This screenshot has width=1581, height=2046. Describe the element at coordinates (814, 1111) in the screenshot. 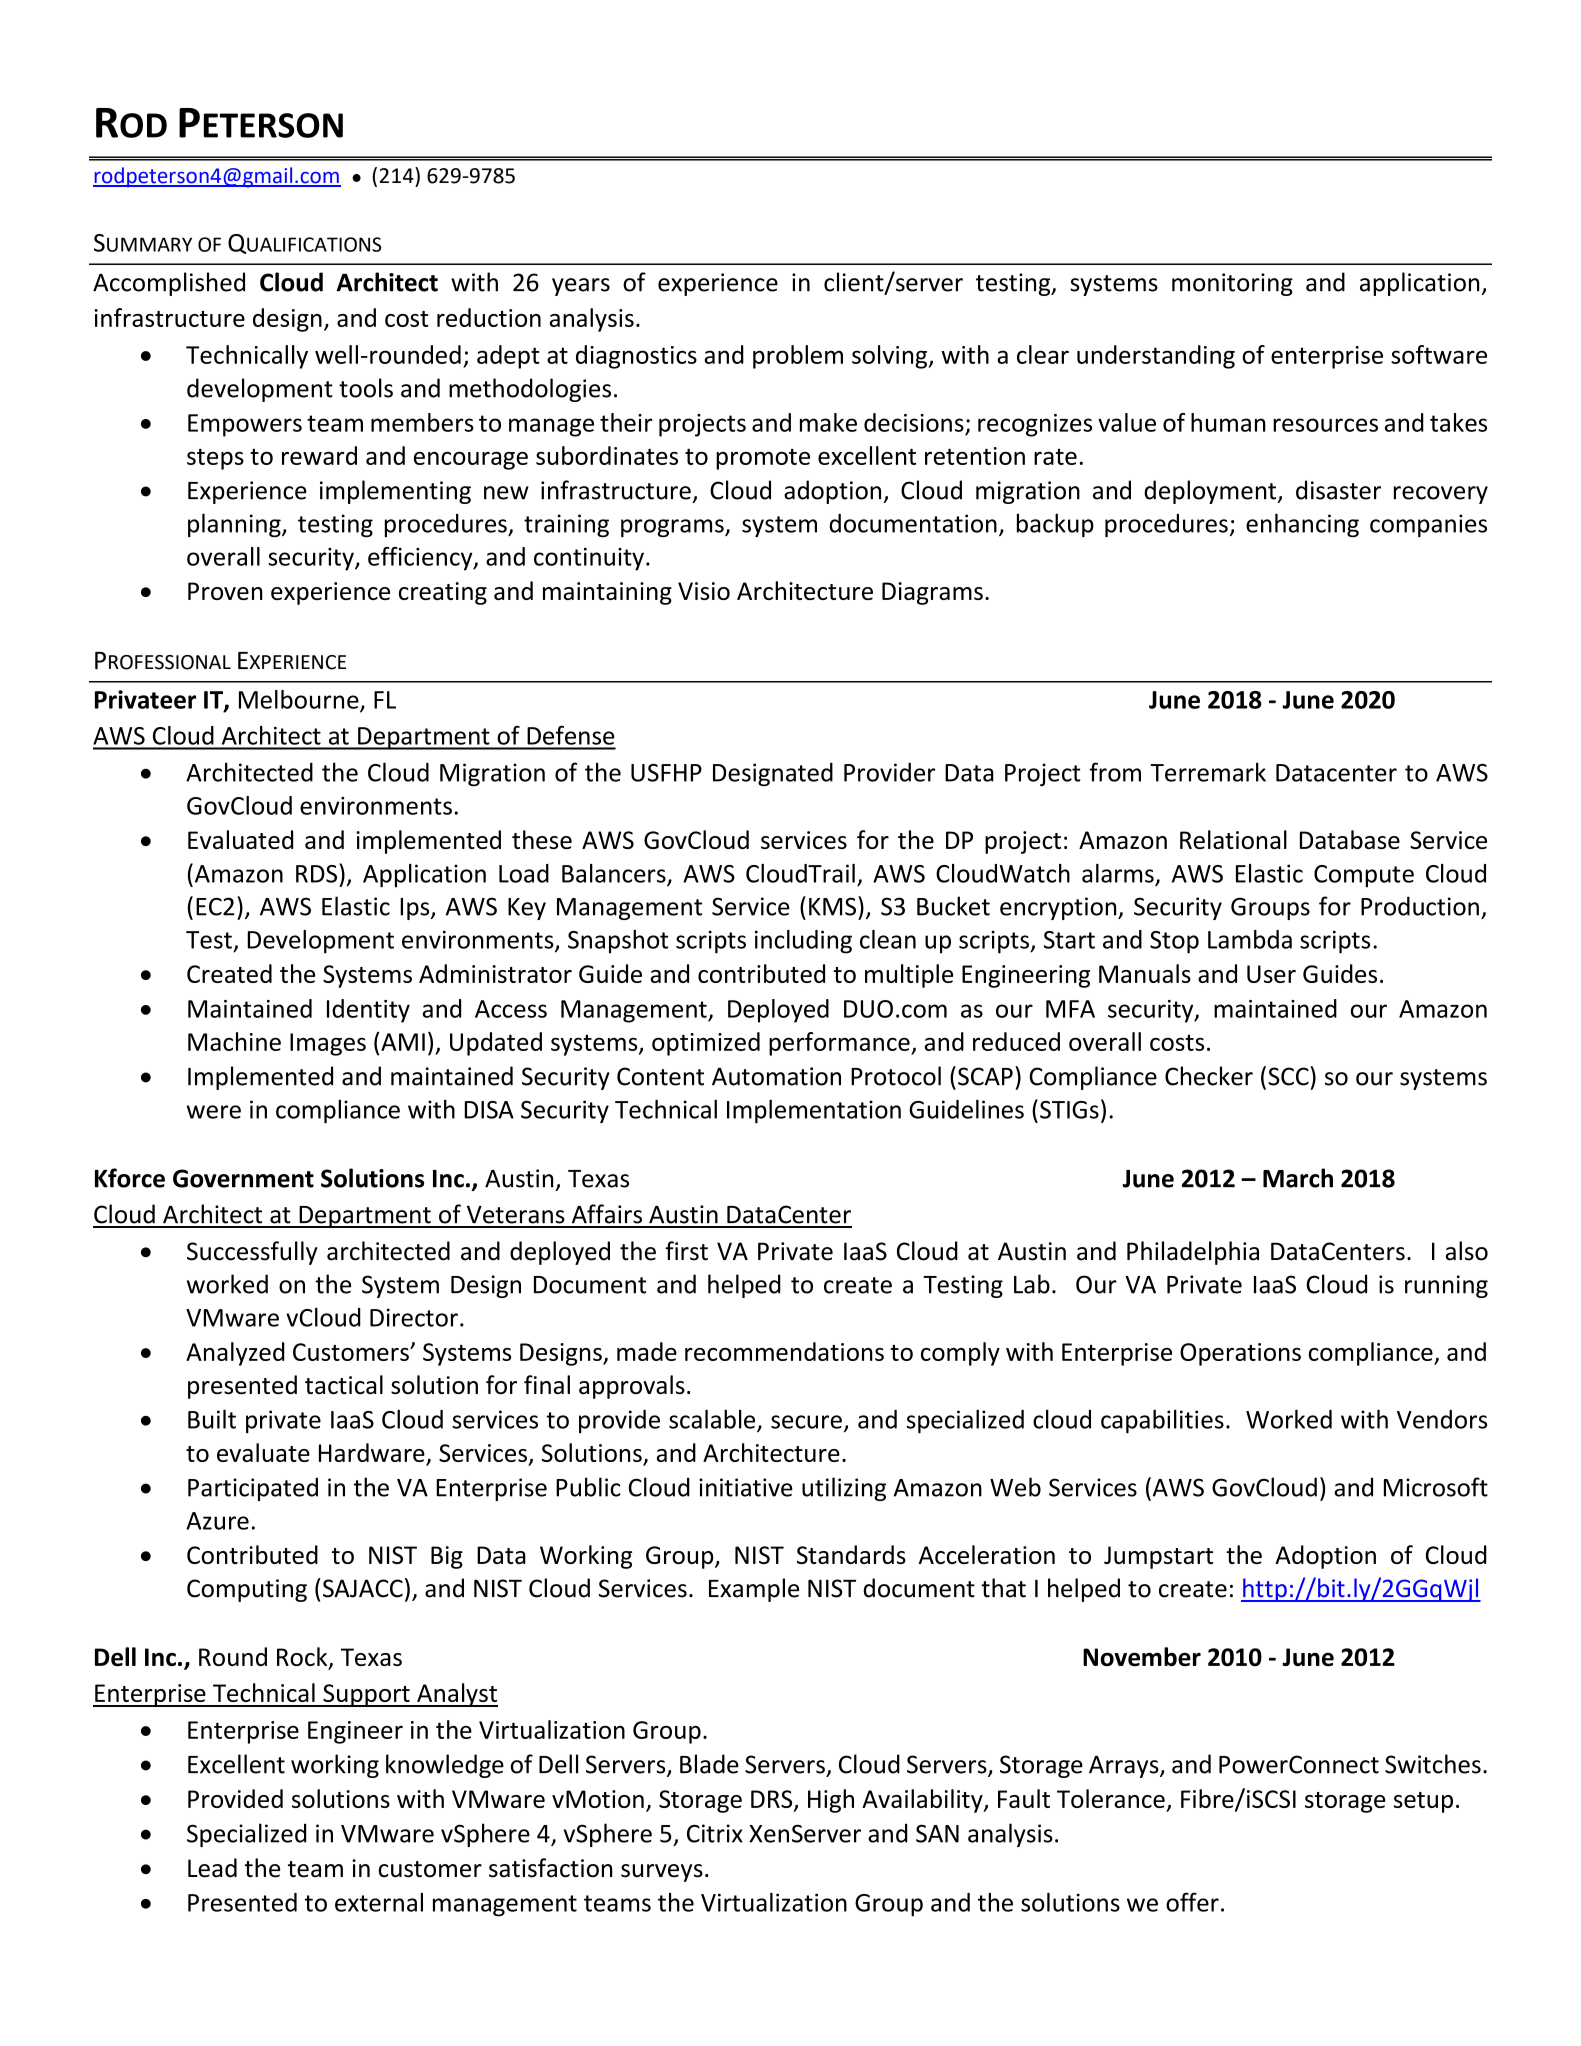

I see `Implementation` at that location.
